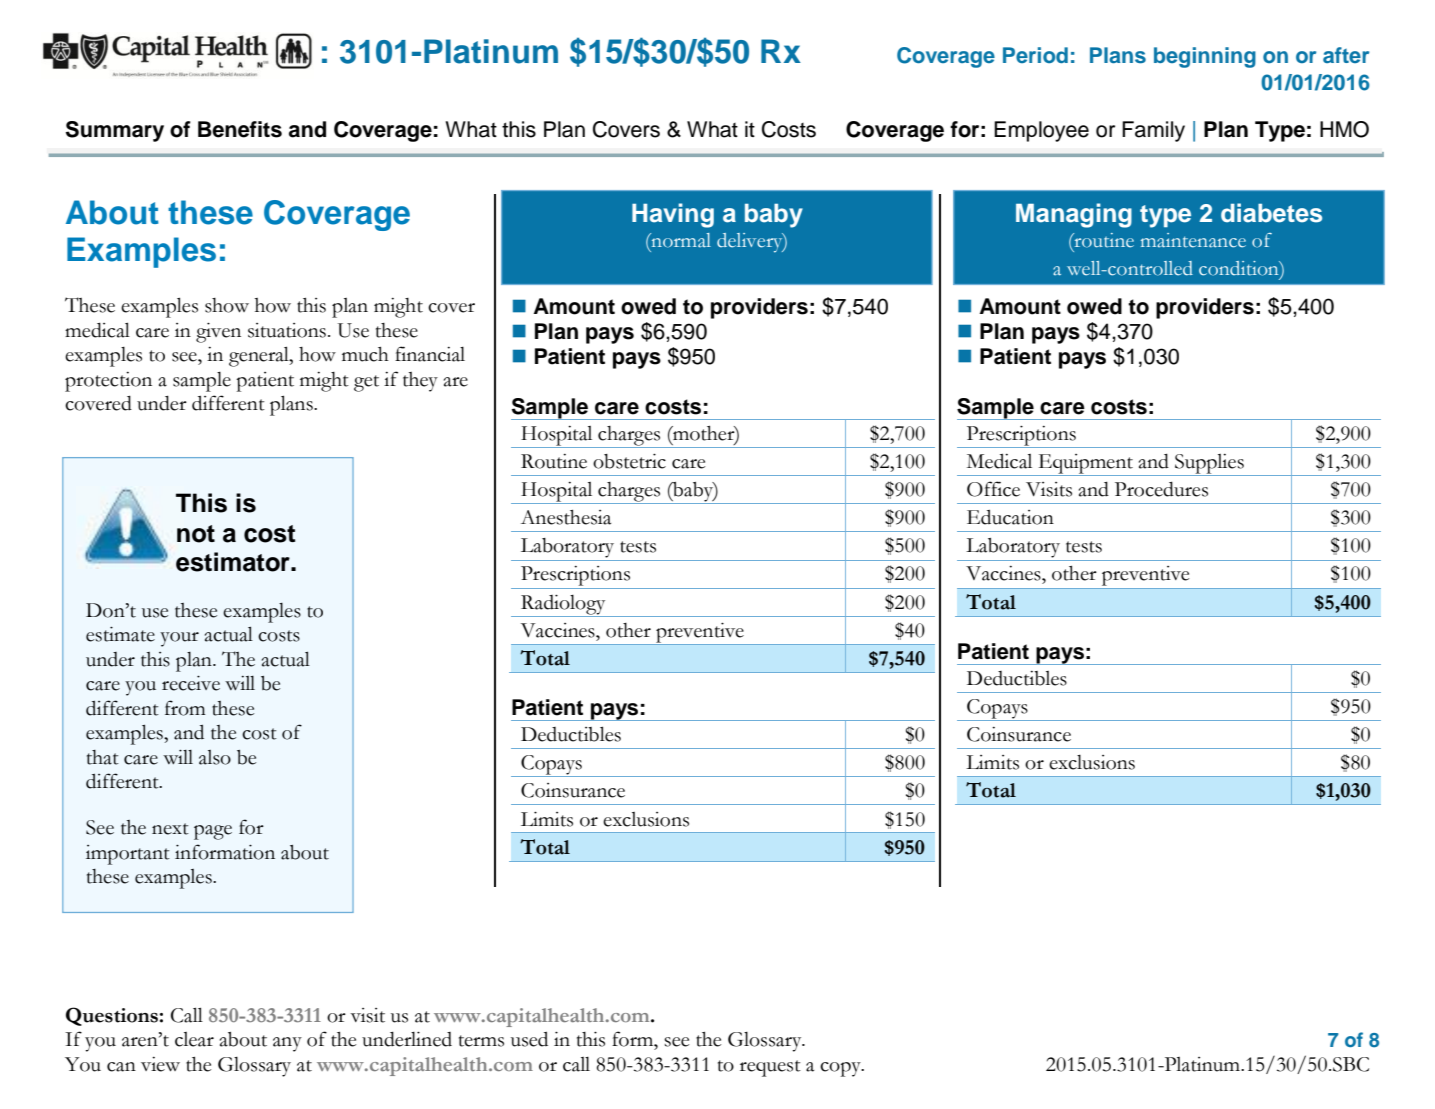  What do you see at coordinates (1205, 57) in the document?
I see `beginning` at bounding box center [1205, 57].
